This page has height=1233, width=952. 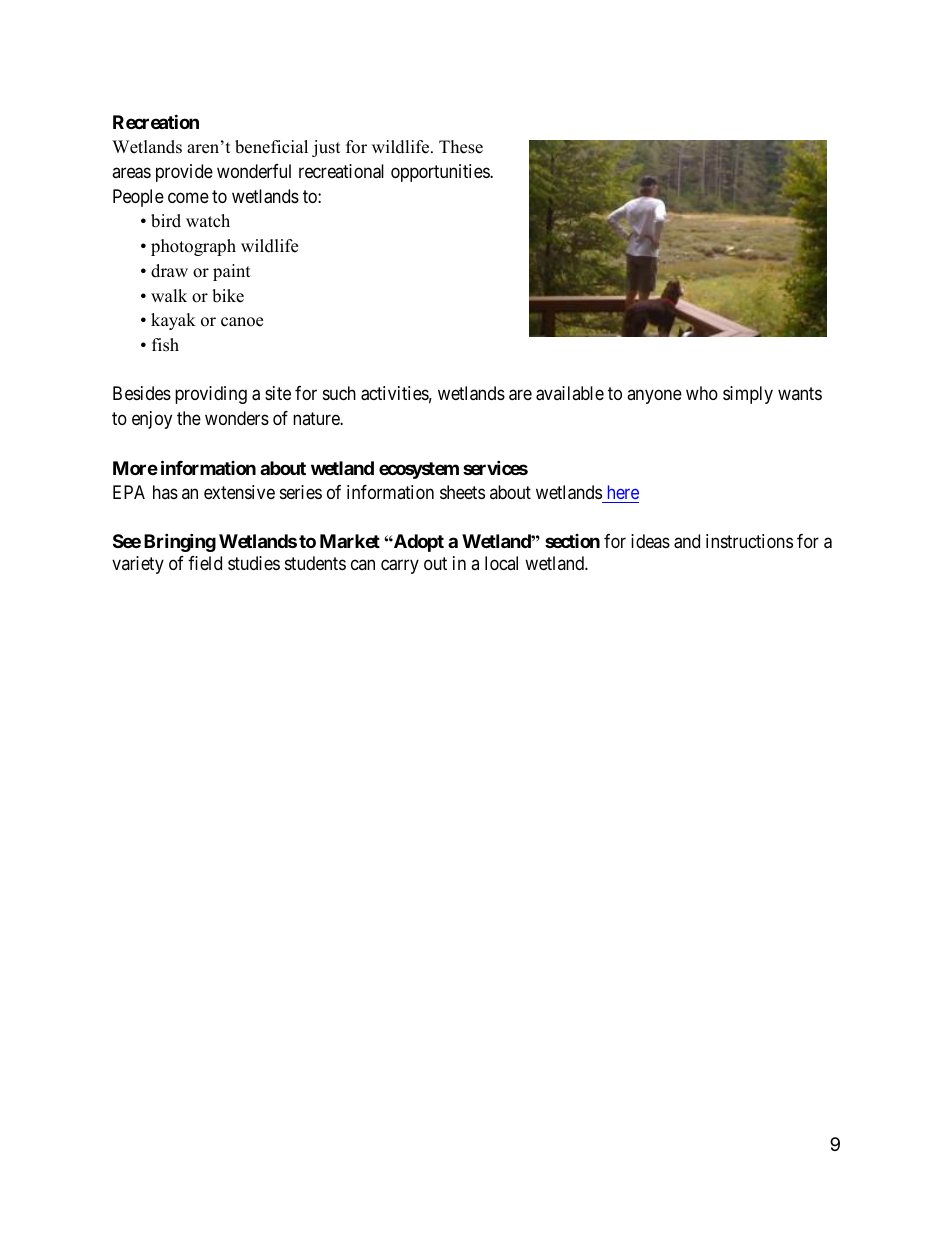 What do you see at coordinates (184, 173) in the page?
I see `provide` at bounding box center [184, 173].
